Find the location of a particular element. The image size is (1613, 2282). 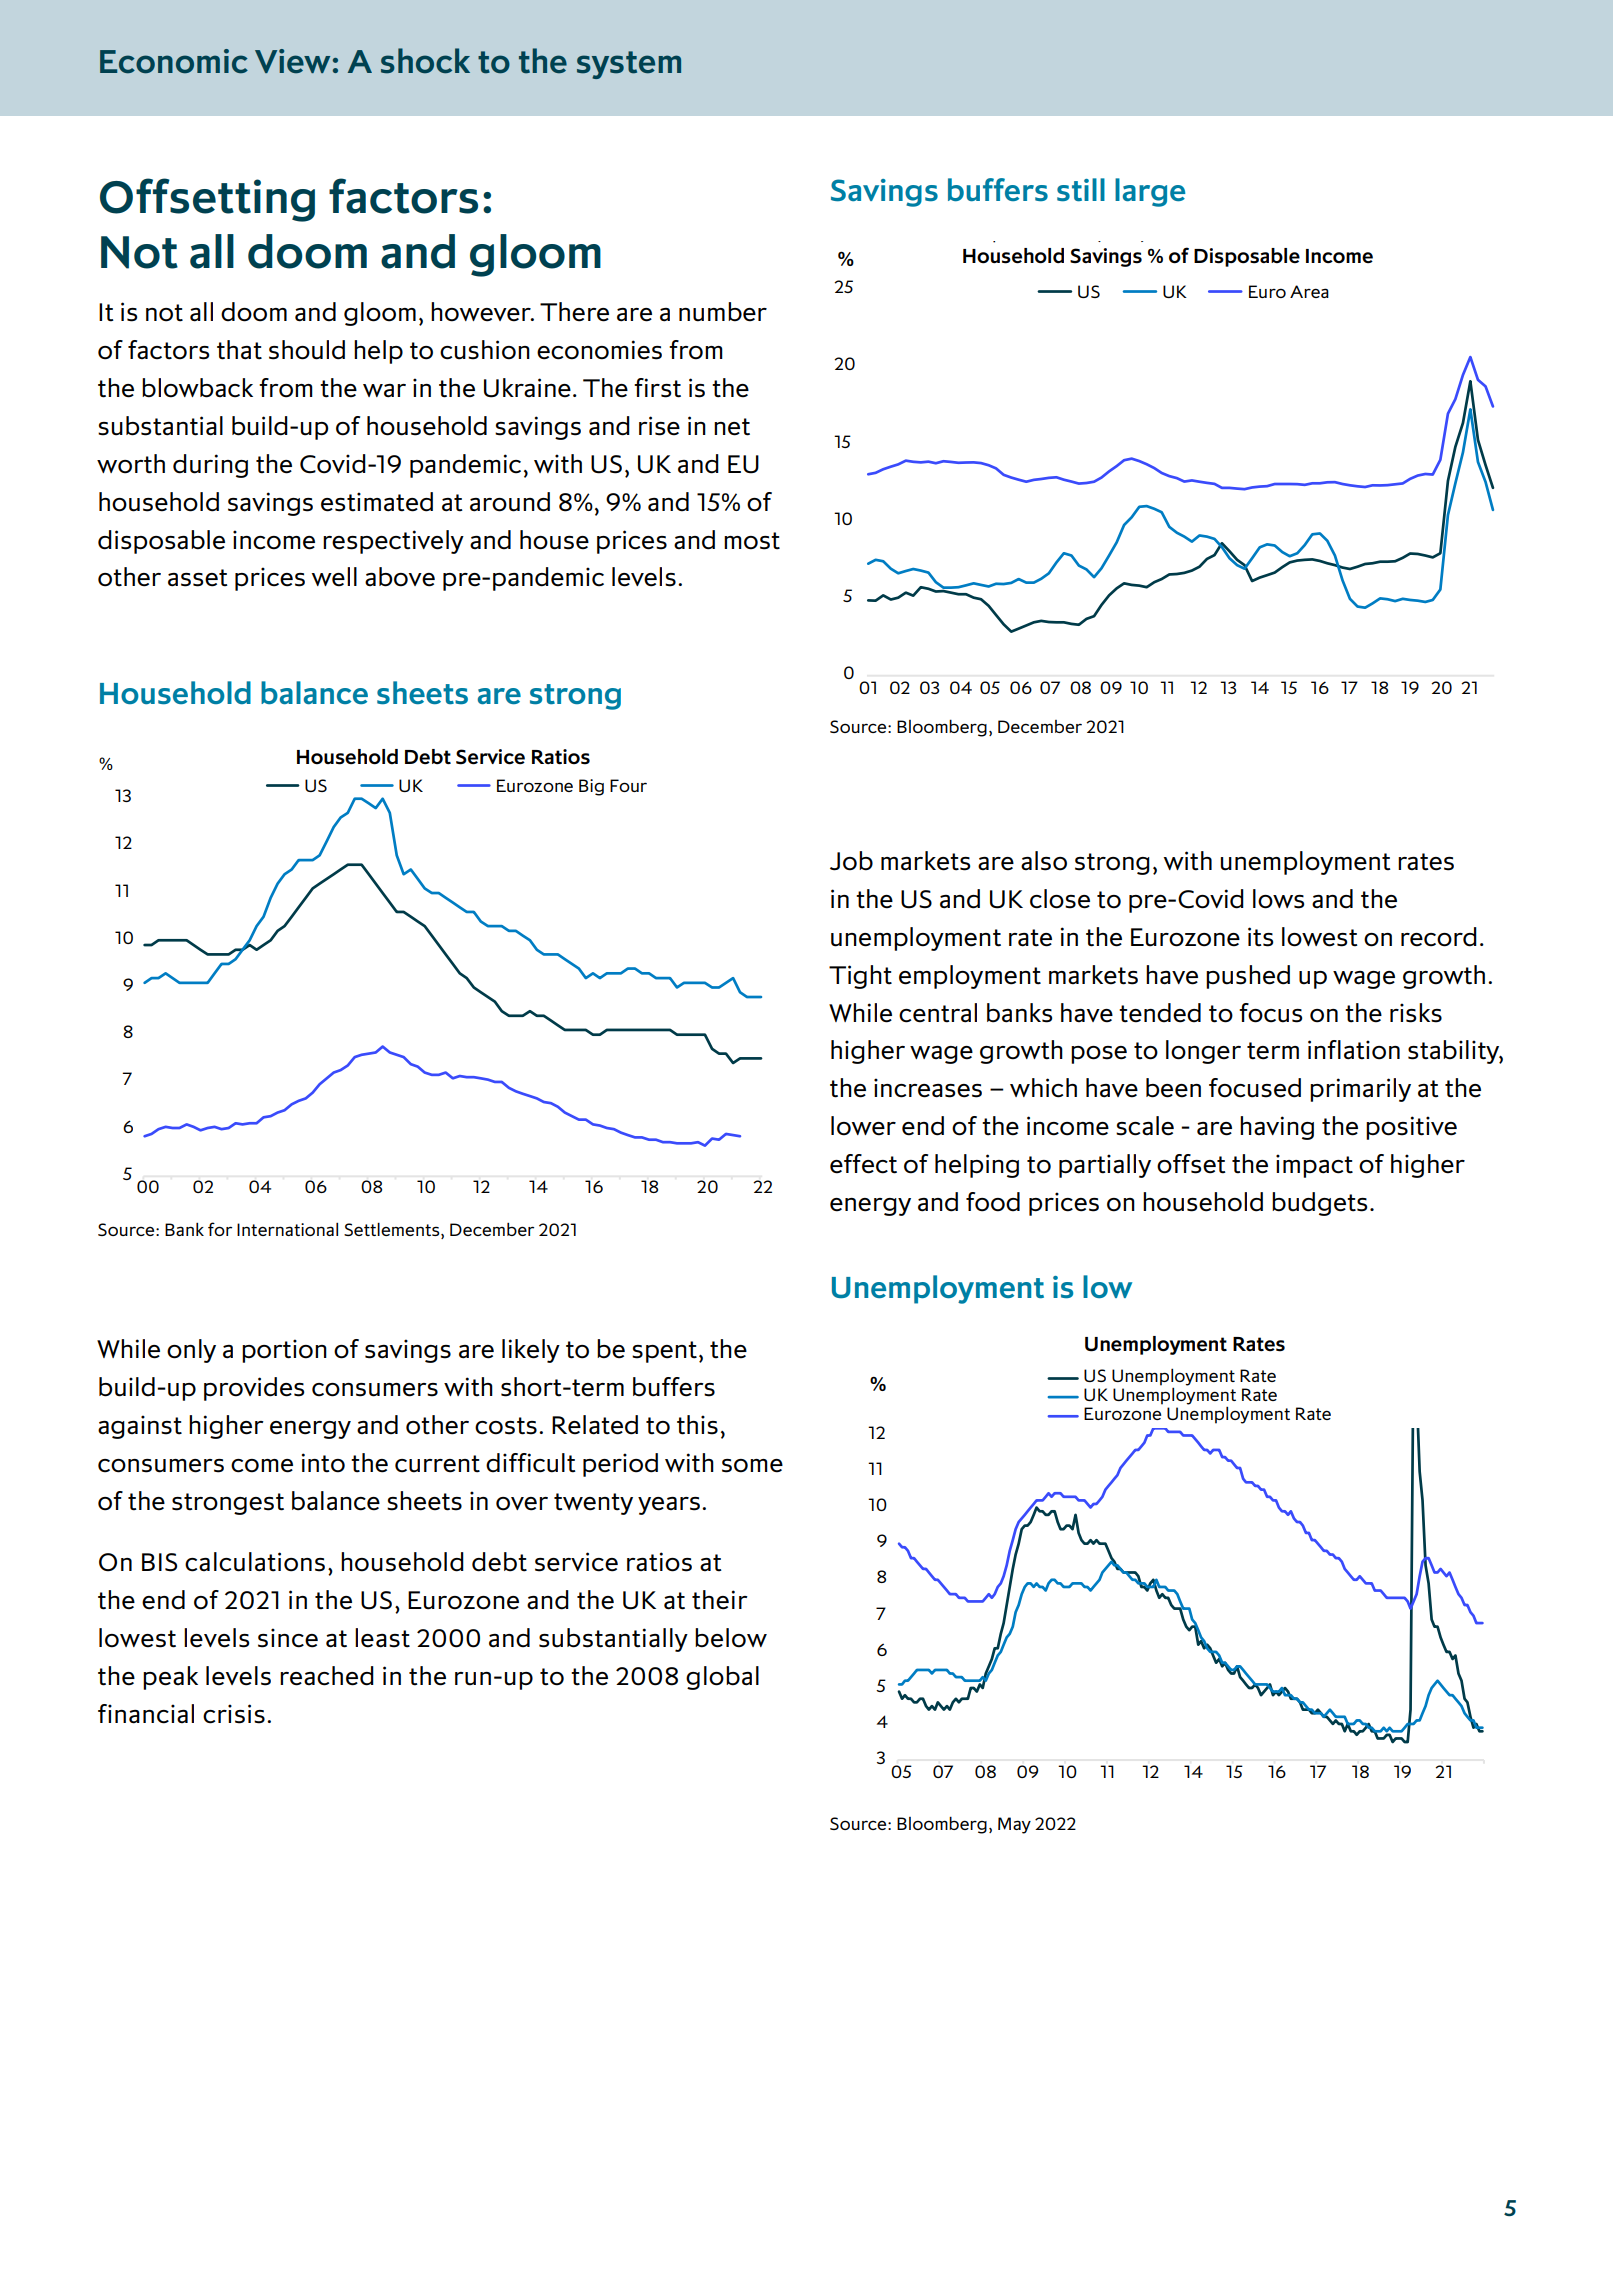

International is located at coordinates (287, 1229).
